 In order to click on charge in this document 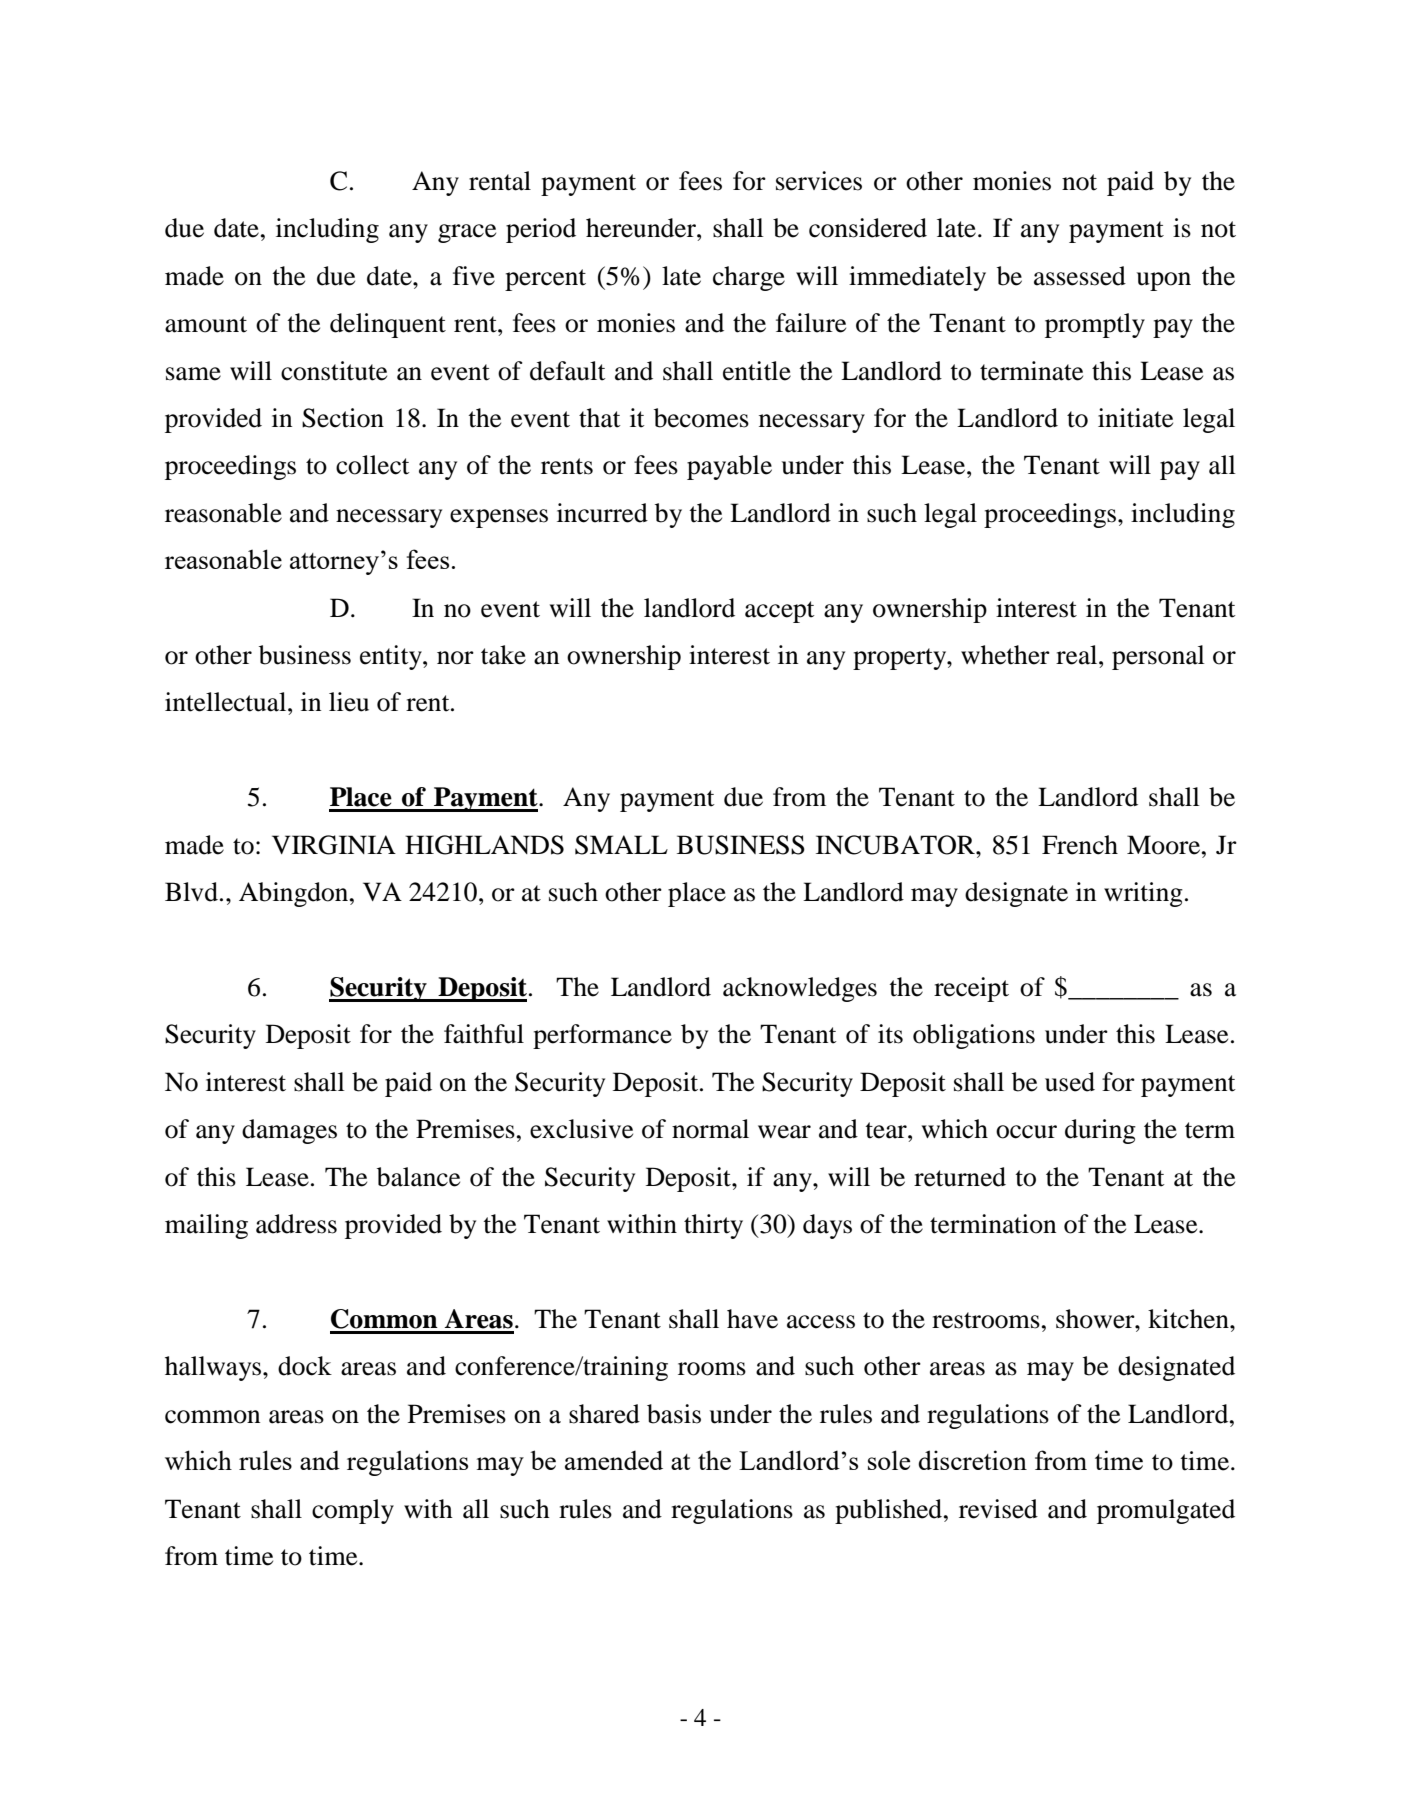, I will do `click(749, 278)`.
